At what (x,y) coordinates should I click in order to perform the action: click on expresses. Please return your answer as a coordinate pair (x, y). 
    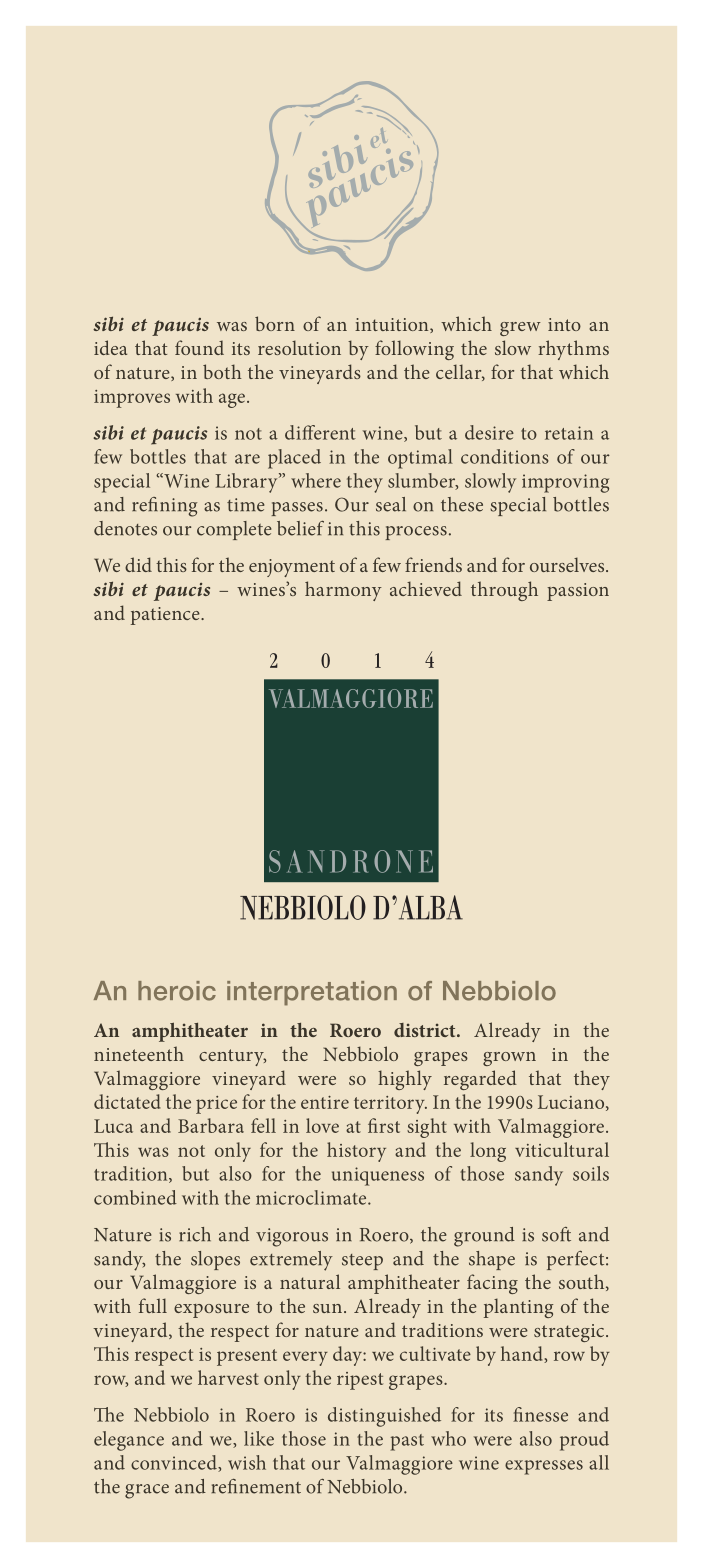
    Looking at the image, I should click on (544, 1467).
